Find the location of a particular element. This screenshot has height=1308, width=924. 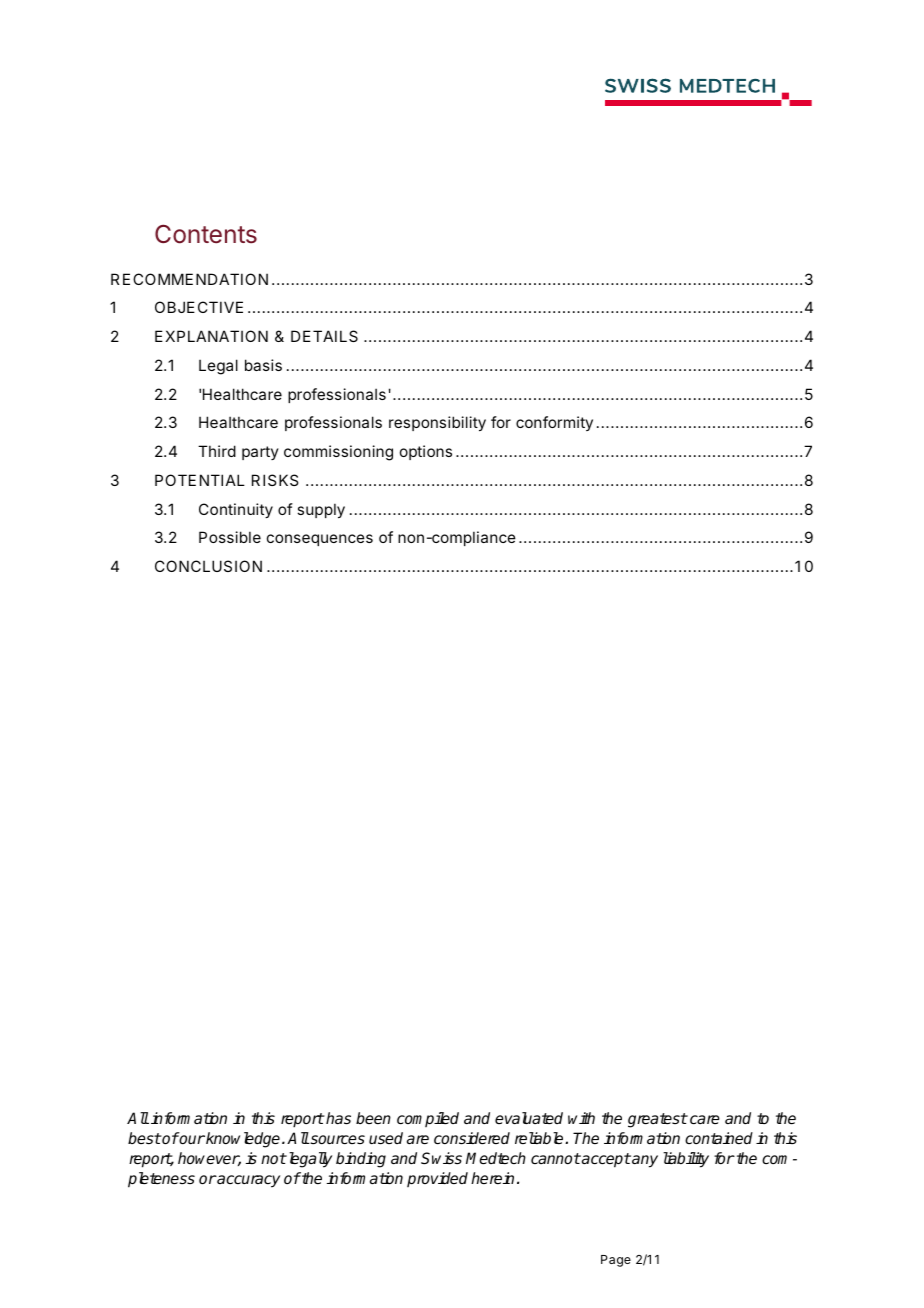

CONCLUSION is located at coordinates (208, 566).
